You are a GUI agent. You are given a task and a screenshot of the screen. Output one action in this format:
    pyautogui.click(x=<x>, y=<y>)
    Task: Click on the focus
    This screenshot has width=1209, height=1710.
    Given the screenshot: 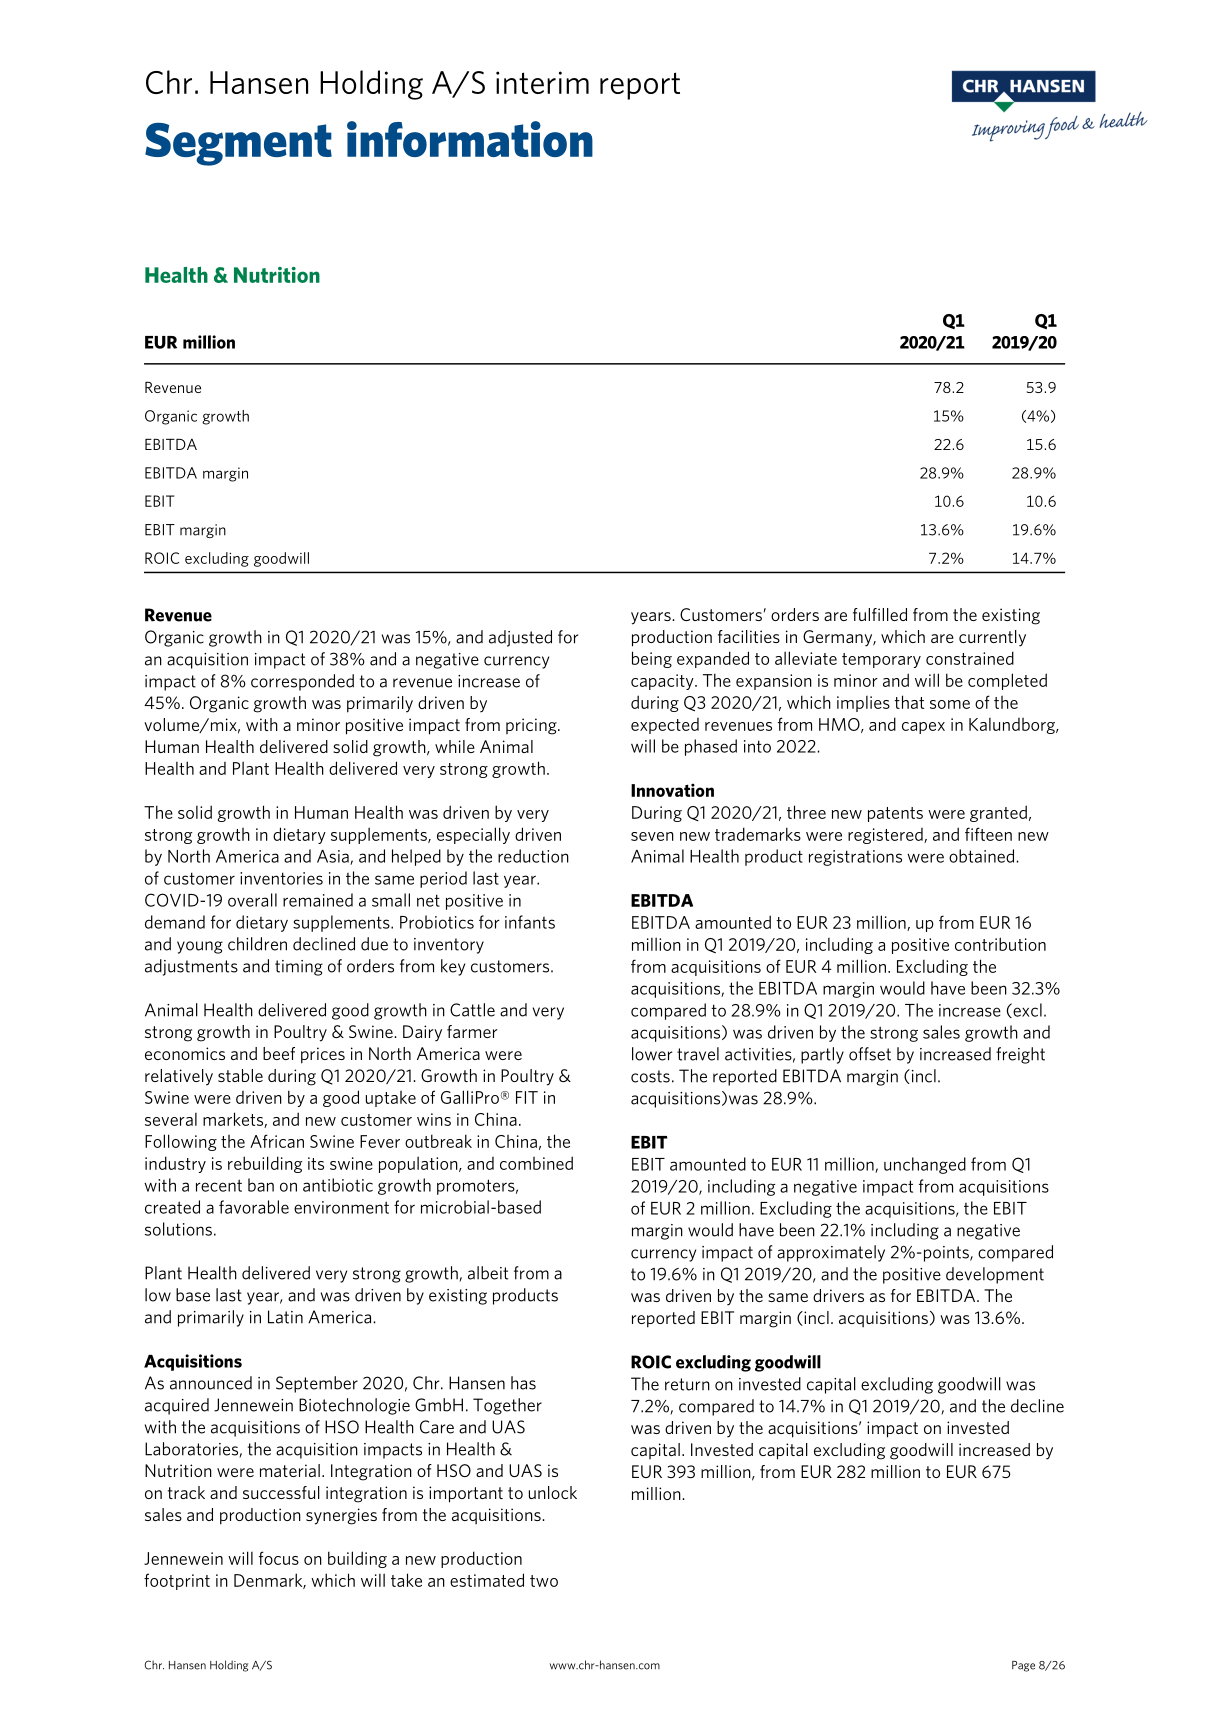 What is the action you would take?
    pyautogui.click(x=279, y=1558)
